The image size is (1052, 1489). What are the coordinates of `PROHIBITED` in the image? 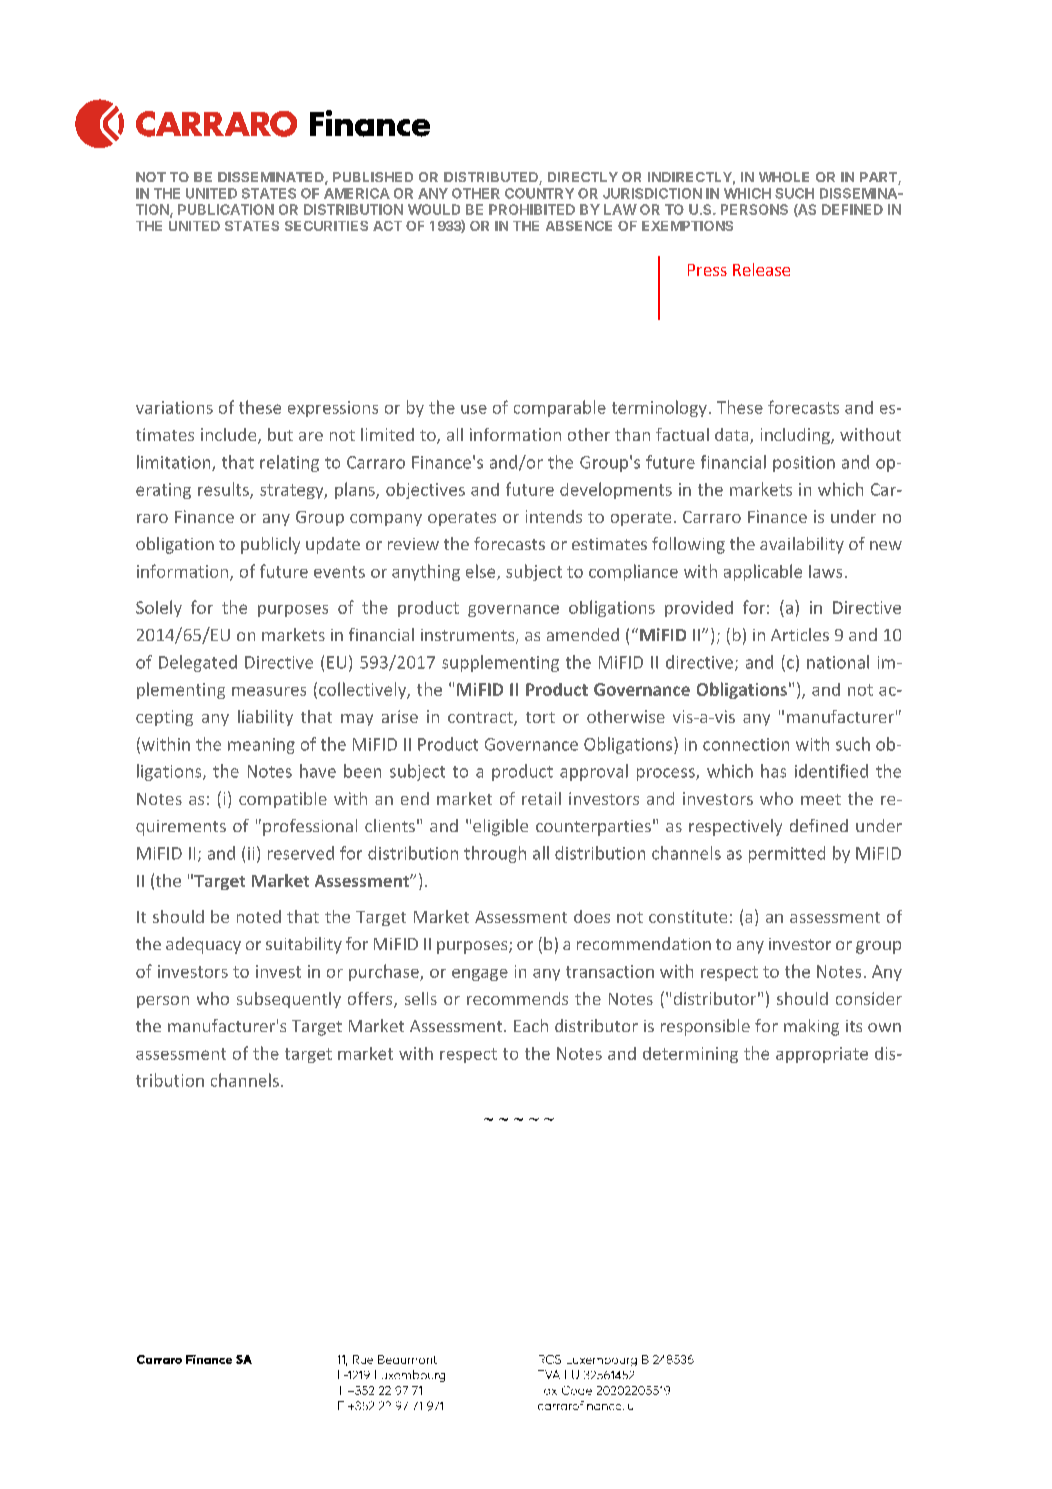 It's located at (532, 209).
